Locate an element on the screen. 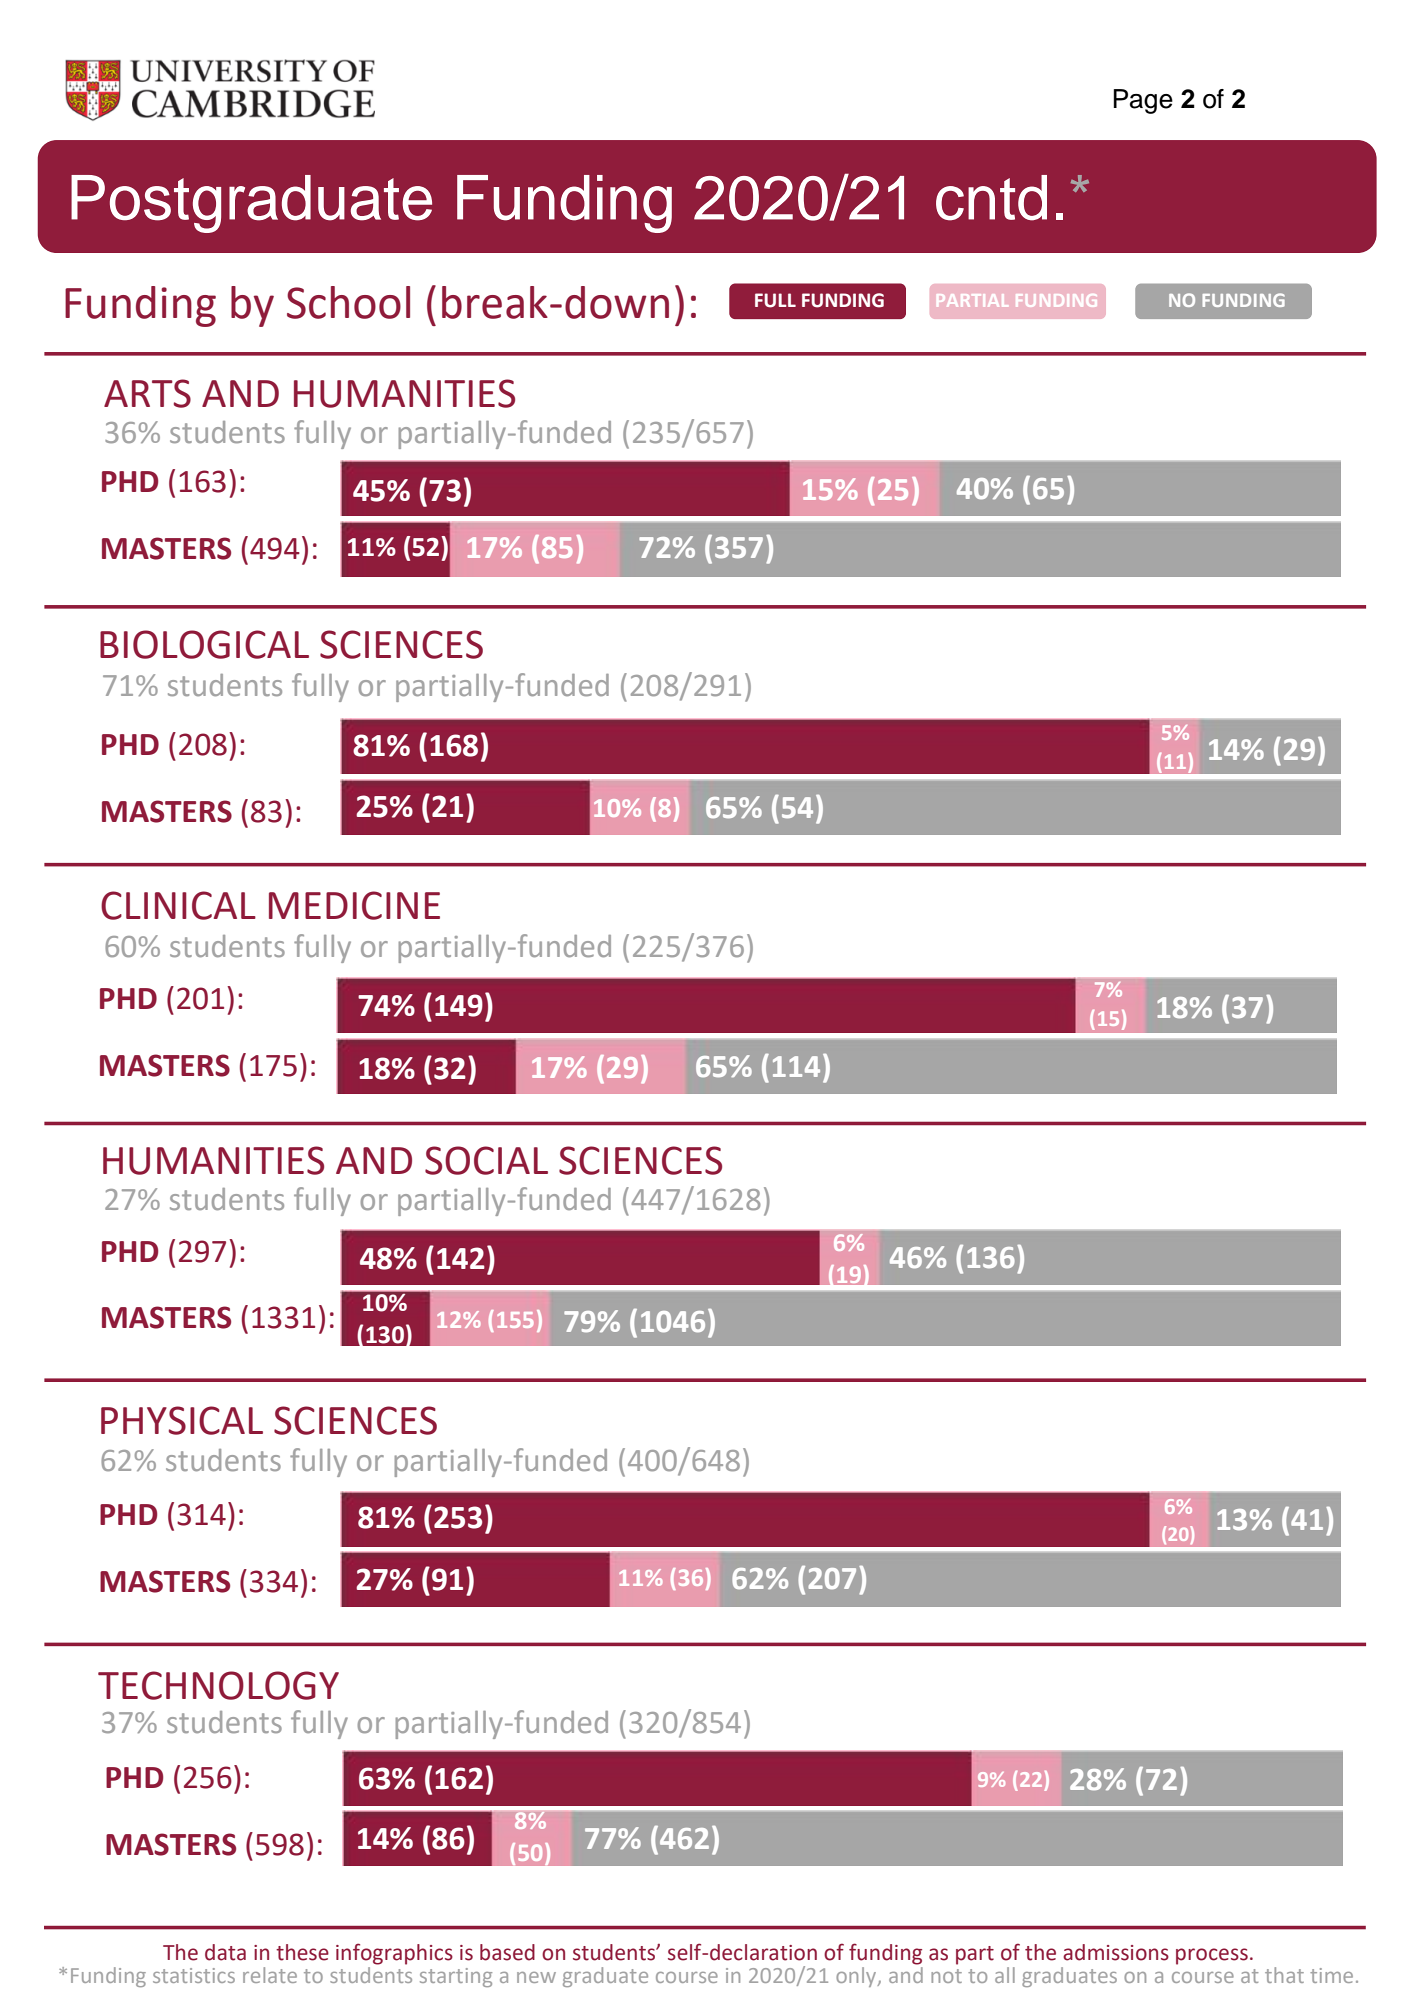  admissions is located at coordinates (1116, 1952).
